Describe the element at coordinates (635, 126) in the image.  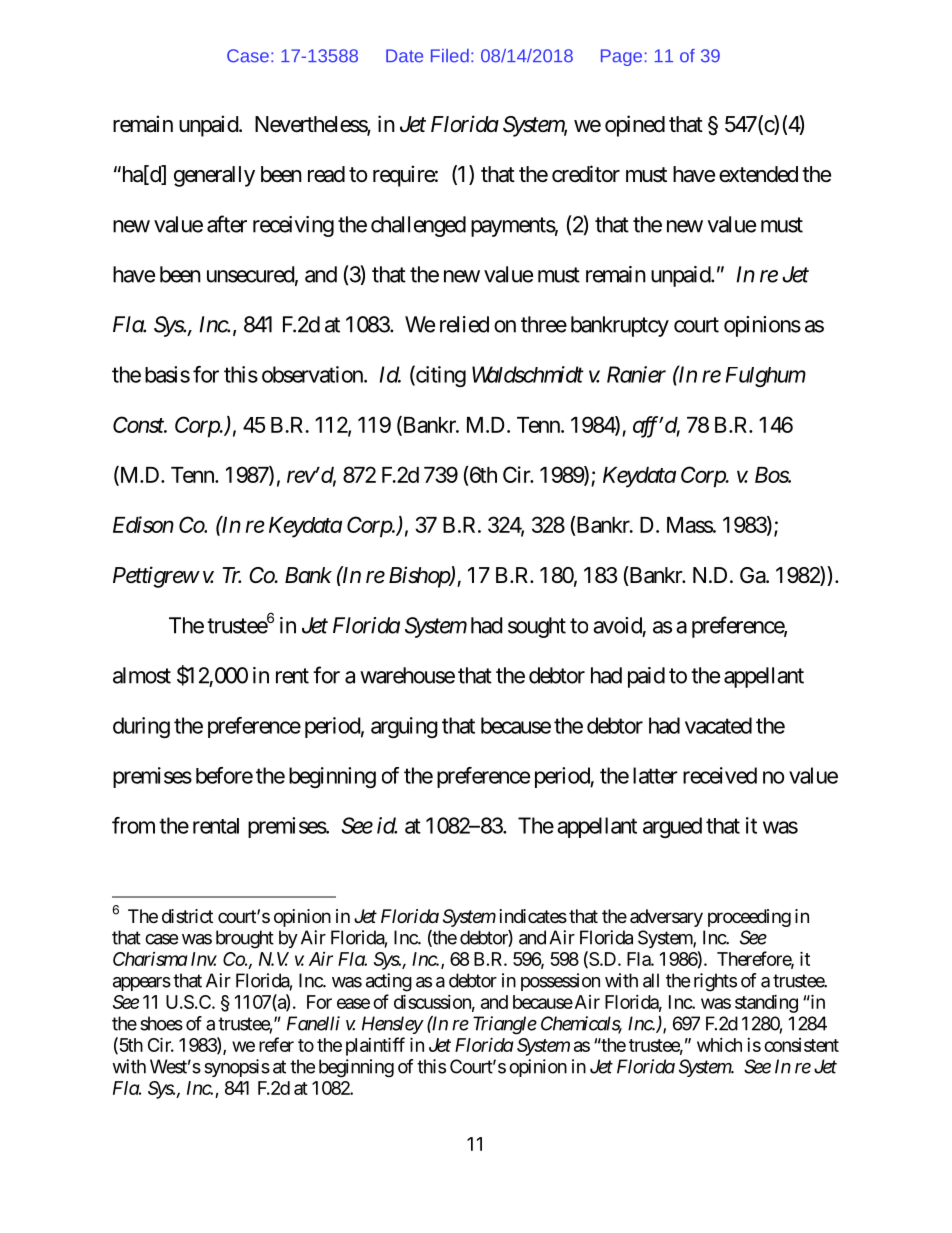
I see `opined` at that location.
